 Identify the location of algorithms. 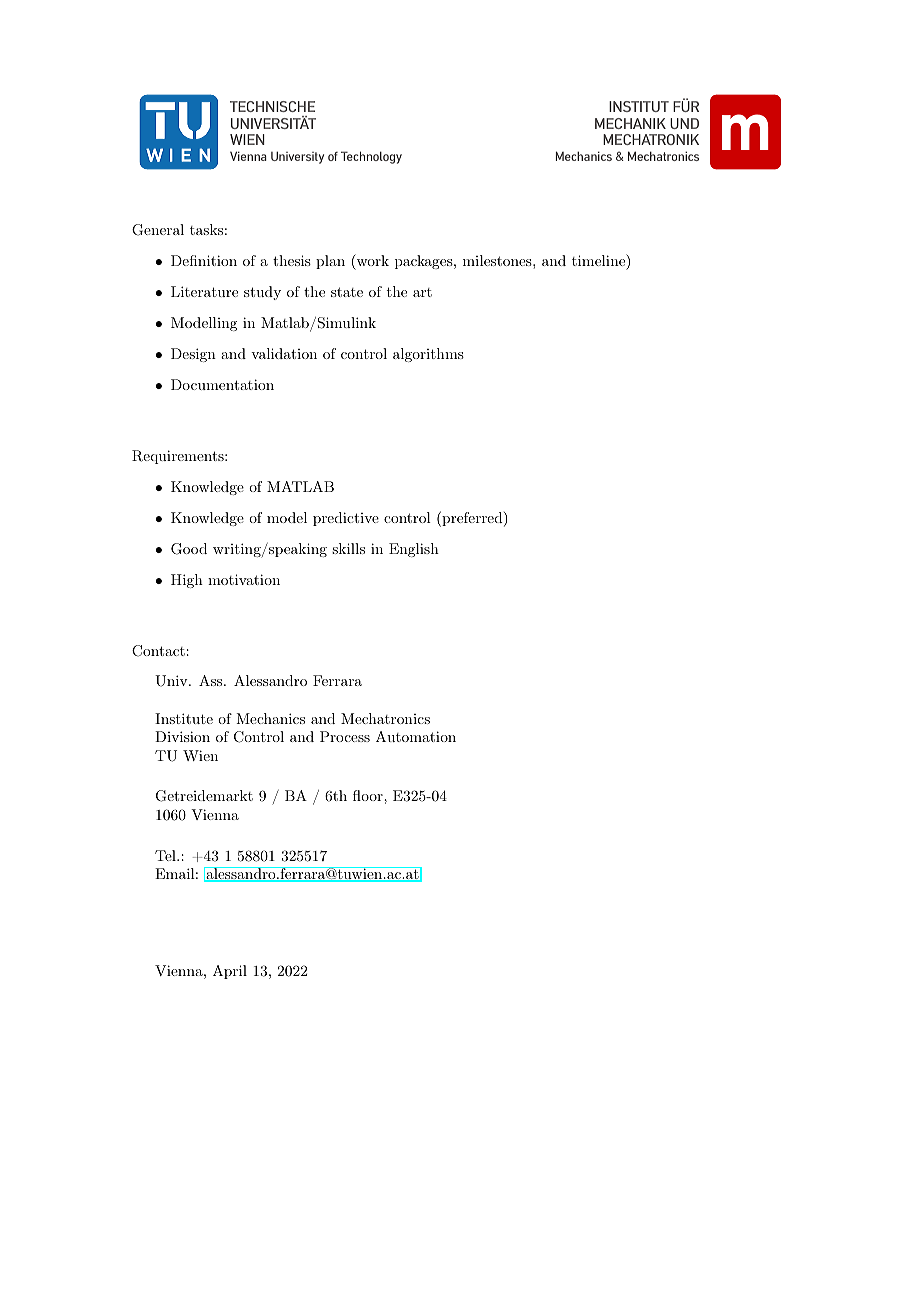
(428, 355).
